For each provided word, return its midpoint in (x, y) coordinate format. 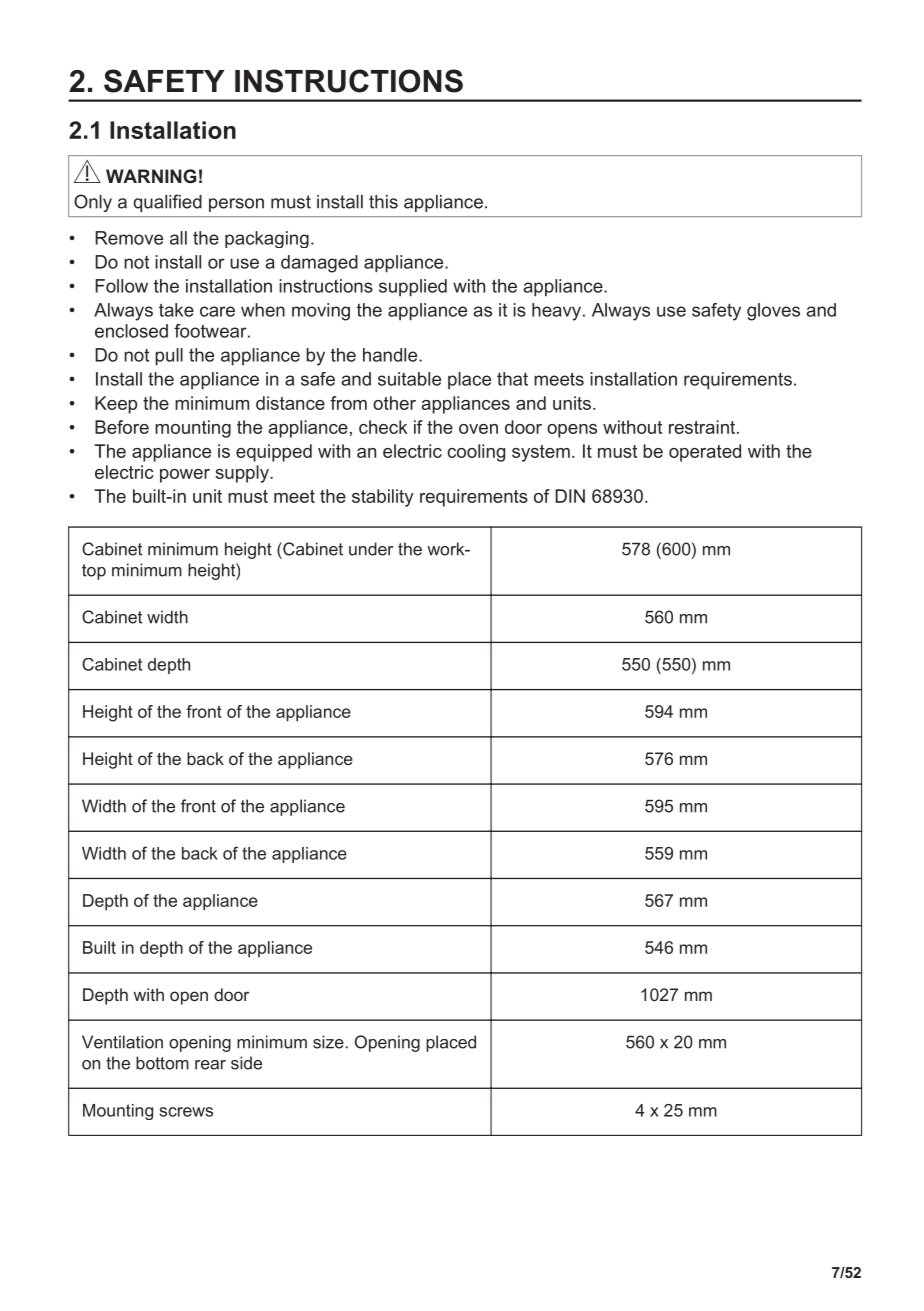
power (185, 476)
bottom (162, 1063)
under (371, 549)
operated (705, 453)
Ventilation (122, 1042)
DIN (570, 496)
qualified (167, 203)
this (383, 202)
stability (383, 498)
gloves (773, 312)
